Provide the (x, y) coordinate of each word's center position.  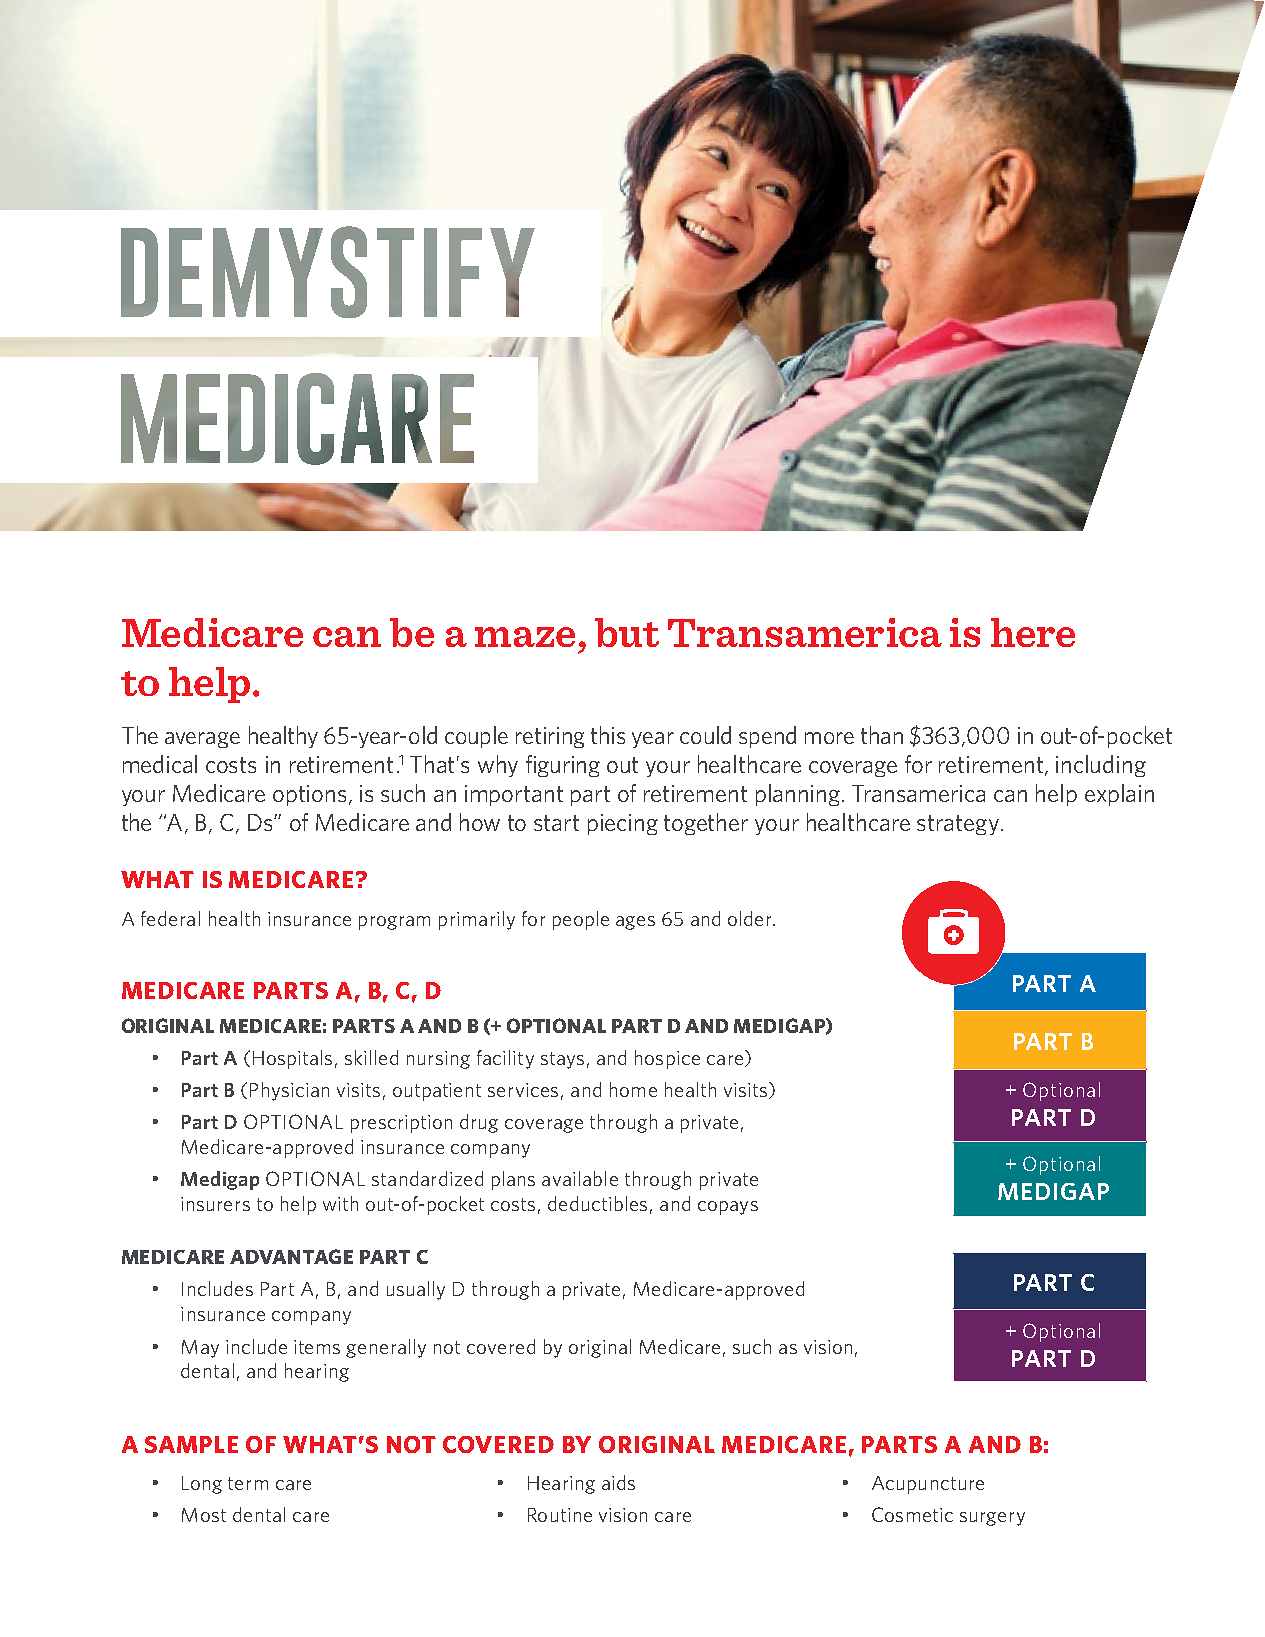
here (1033, 632)
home (633, 1089)
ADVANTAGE (291, 1256)
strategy (958, 825)
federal (170, 918)
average (202, 740)
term (248, 1483)
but (627, 632)
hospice (667, 1059)
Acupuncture (928, 1485)
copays (728, 1208)
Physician (289, 1091)
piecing (623, 824)
